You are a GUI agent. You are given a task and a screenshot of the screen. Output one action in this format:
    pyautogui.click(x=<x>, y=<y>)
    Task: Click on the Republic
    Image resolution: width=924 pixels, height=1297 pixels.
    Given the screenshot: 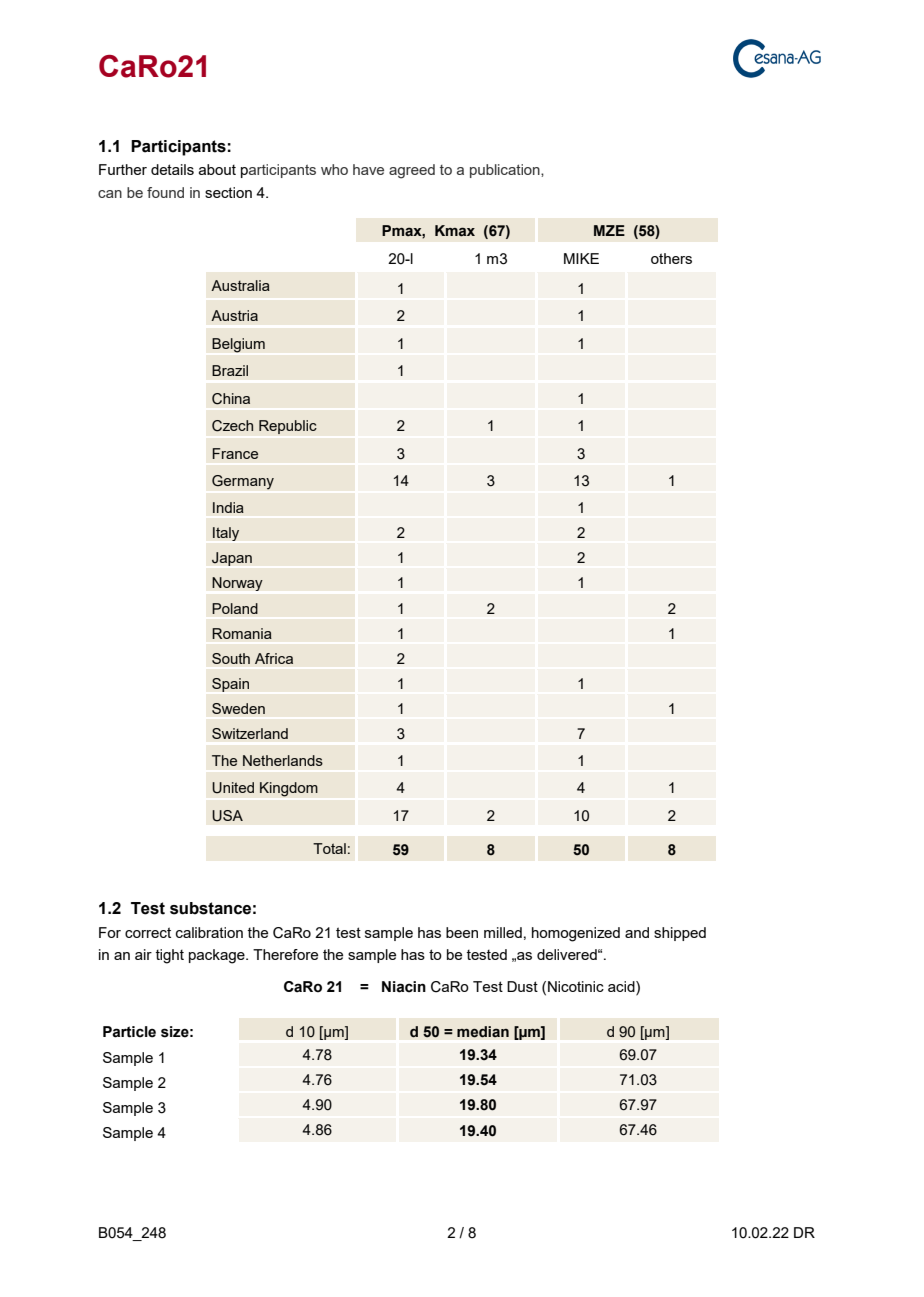 What is the action you would take?
    pyautogui.click(x=288, y=427)
